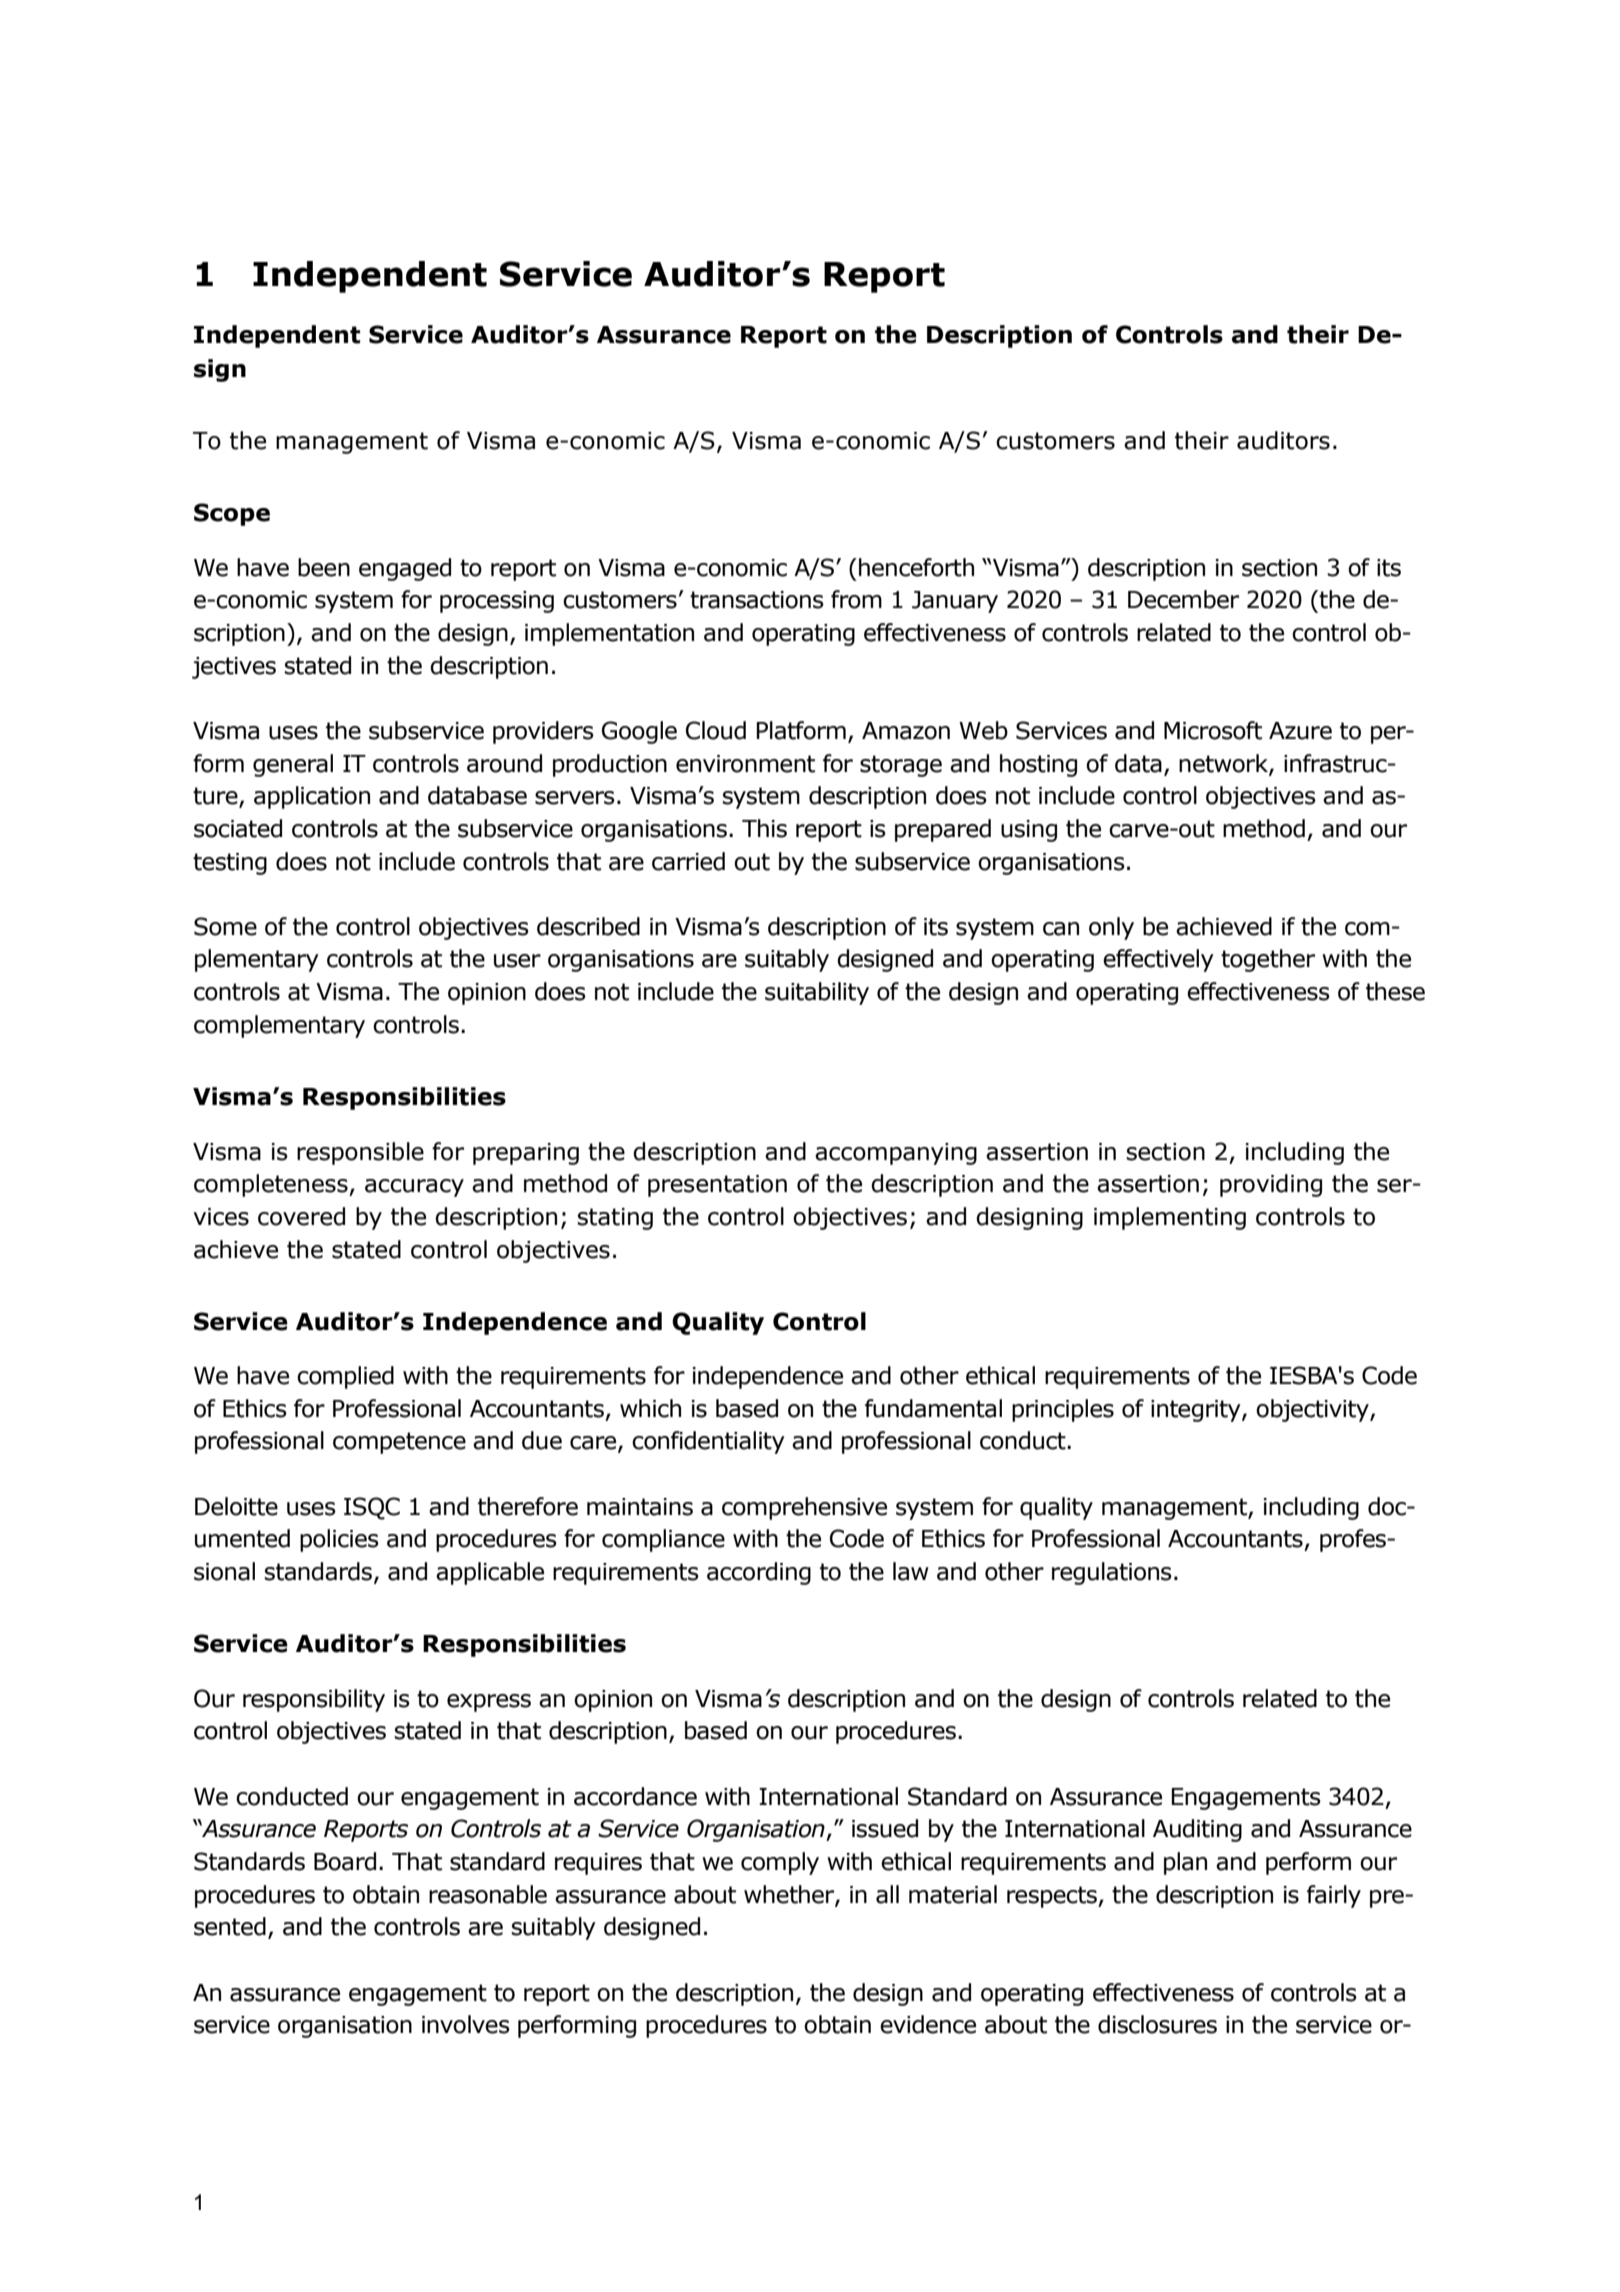 The height and width of the screenshot is (2292, 1620). I want to click on regulations, so click(1112, 1573).
